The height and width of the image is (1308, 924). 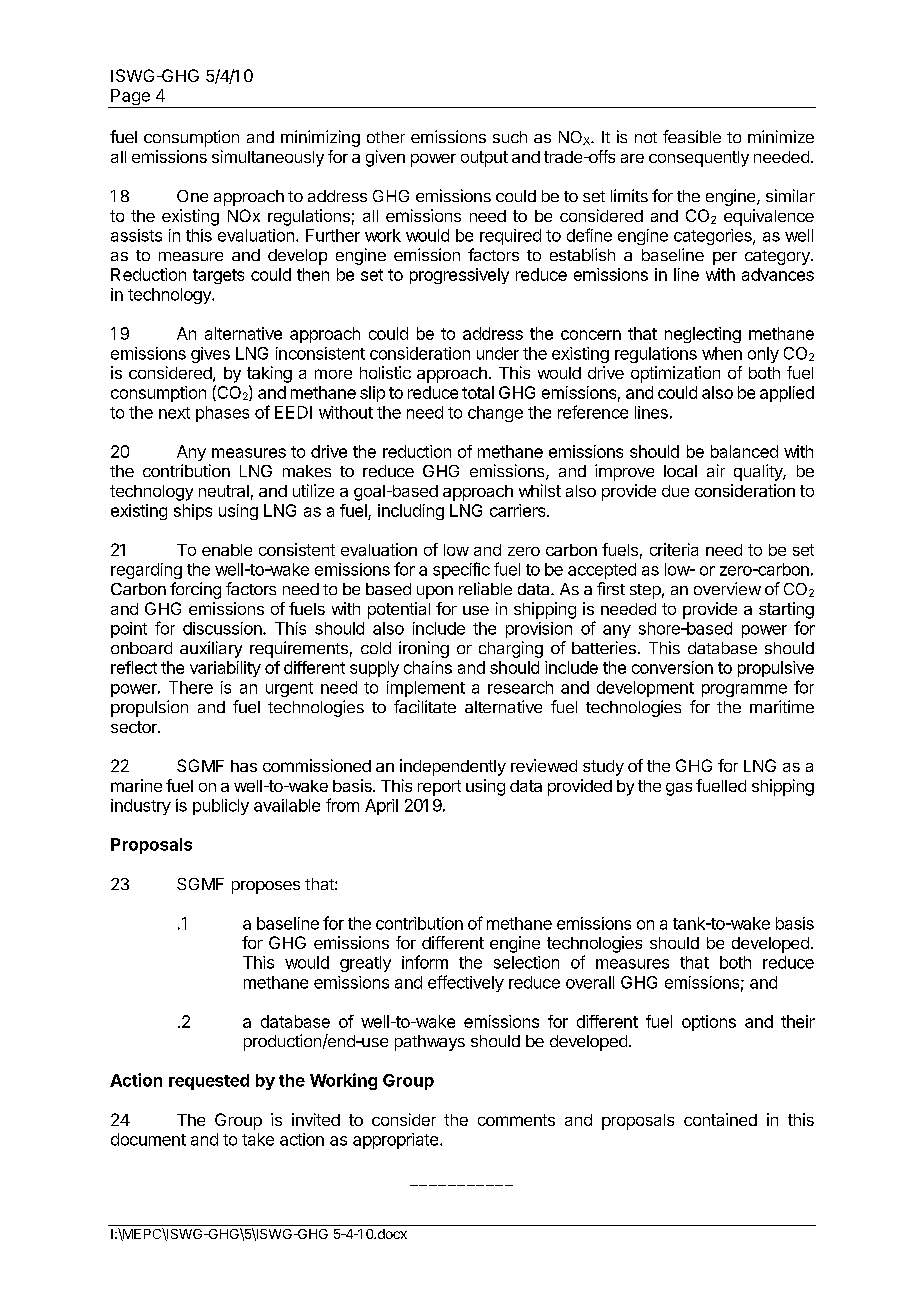 What do you see at coordinates (495, 414) in the image?
I see `change` at bounding box center [495, 414].
